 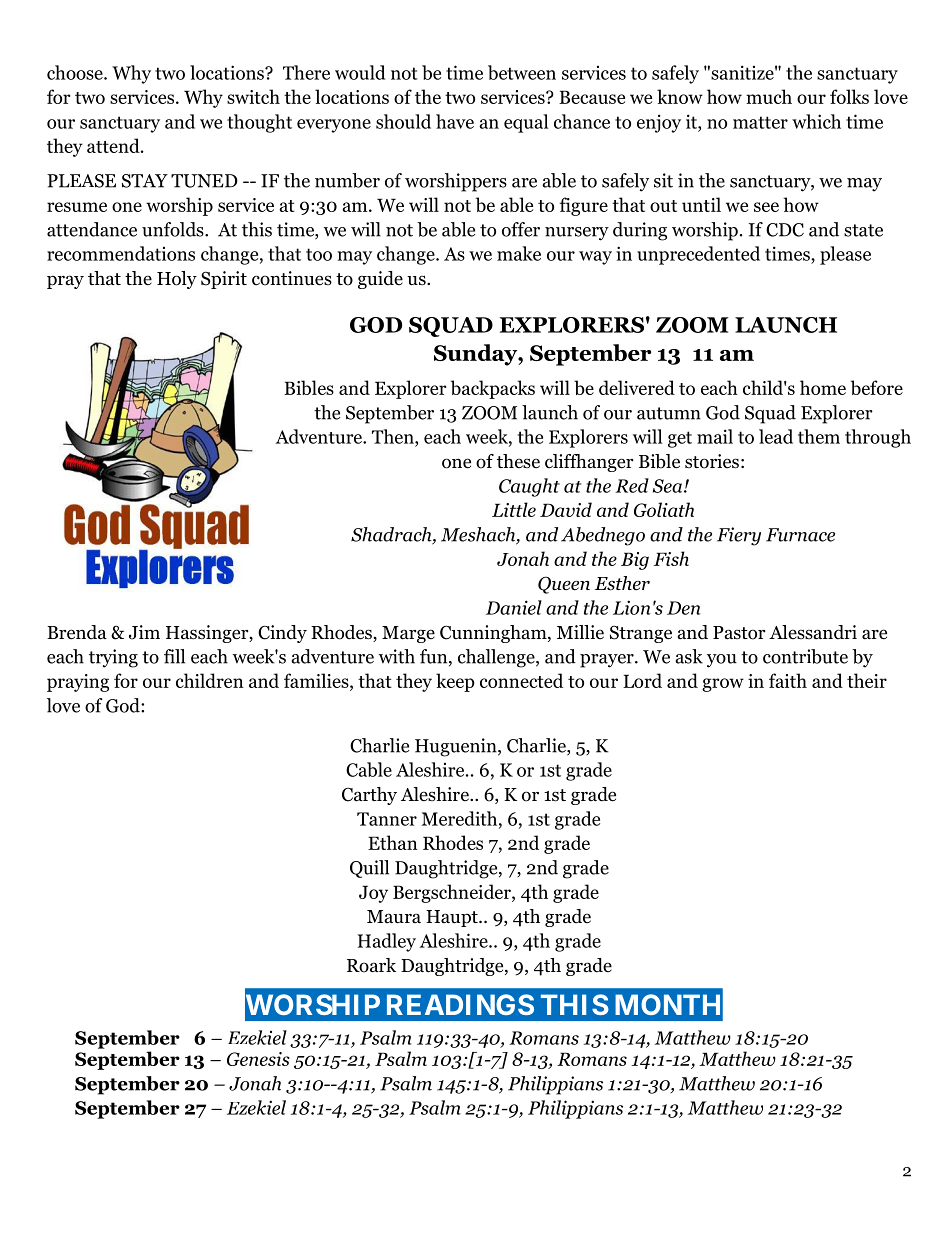 I want to click on Quill, so click(x=369, y=869).
